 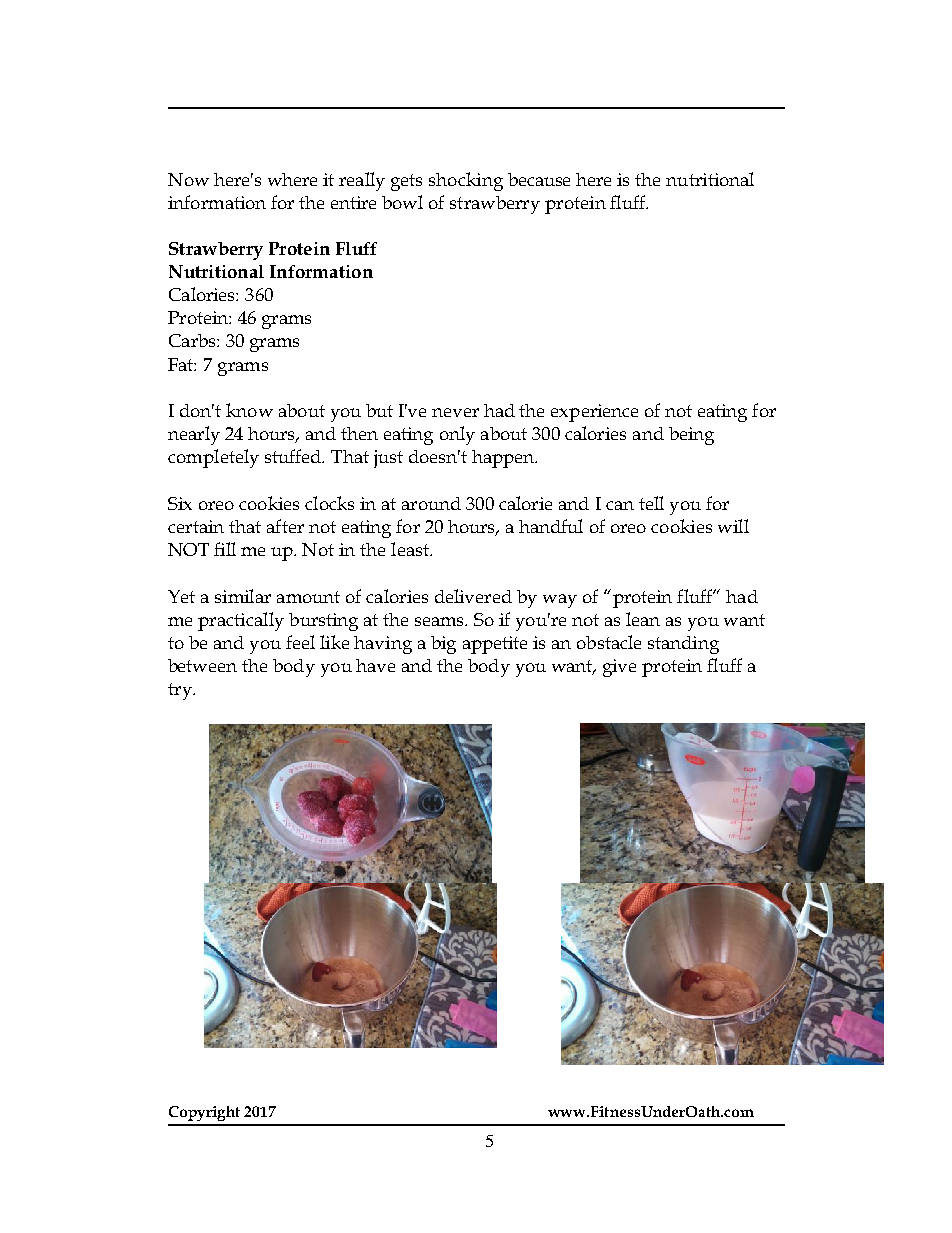 I want to click on entire, so click(x=353, y=202).
